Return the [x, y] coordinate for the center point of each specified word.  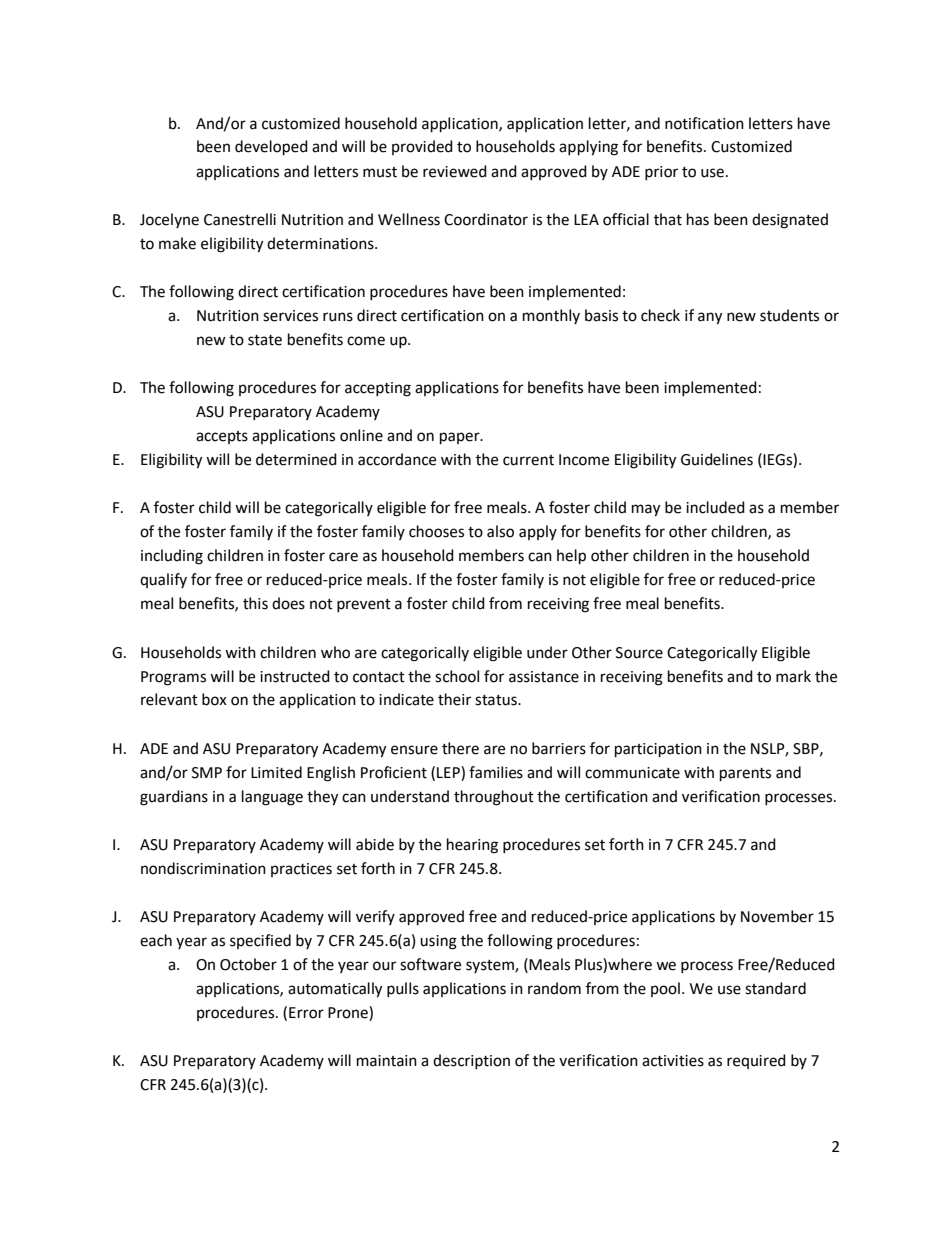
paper [461, 438]
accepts [222, 437]
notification [704, 123]
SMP [207, 773]
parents [745, 775]
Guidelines [717, 459]
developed [271, 148]
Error [306, 1013]
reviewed [455, 171]
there [460, 748]
